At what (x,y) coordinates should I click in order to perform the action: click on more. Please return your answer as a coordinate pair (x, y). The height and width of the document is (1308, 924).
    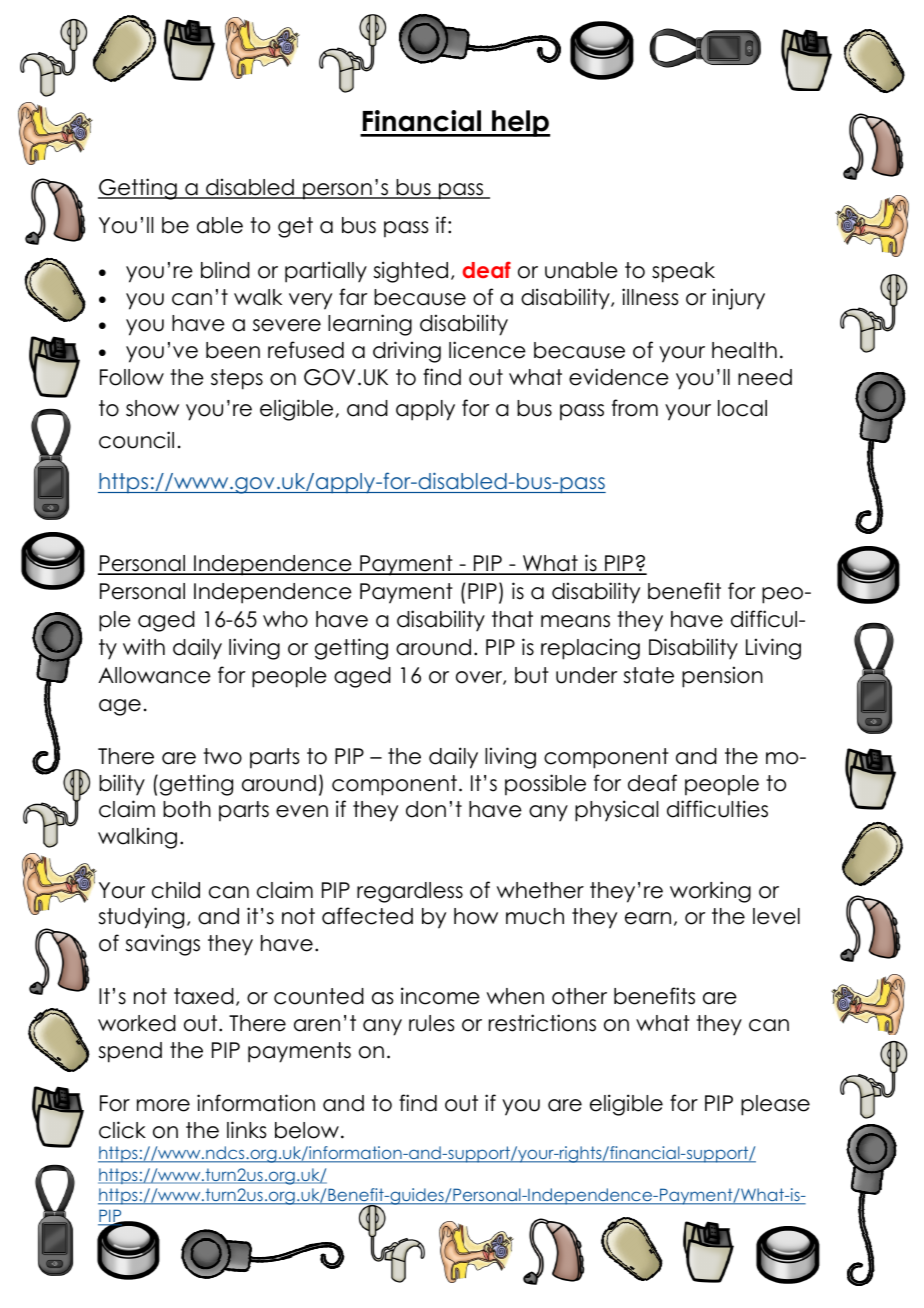
    Looking at the image, I should click on (163, 1105).
